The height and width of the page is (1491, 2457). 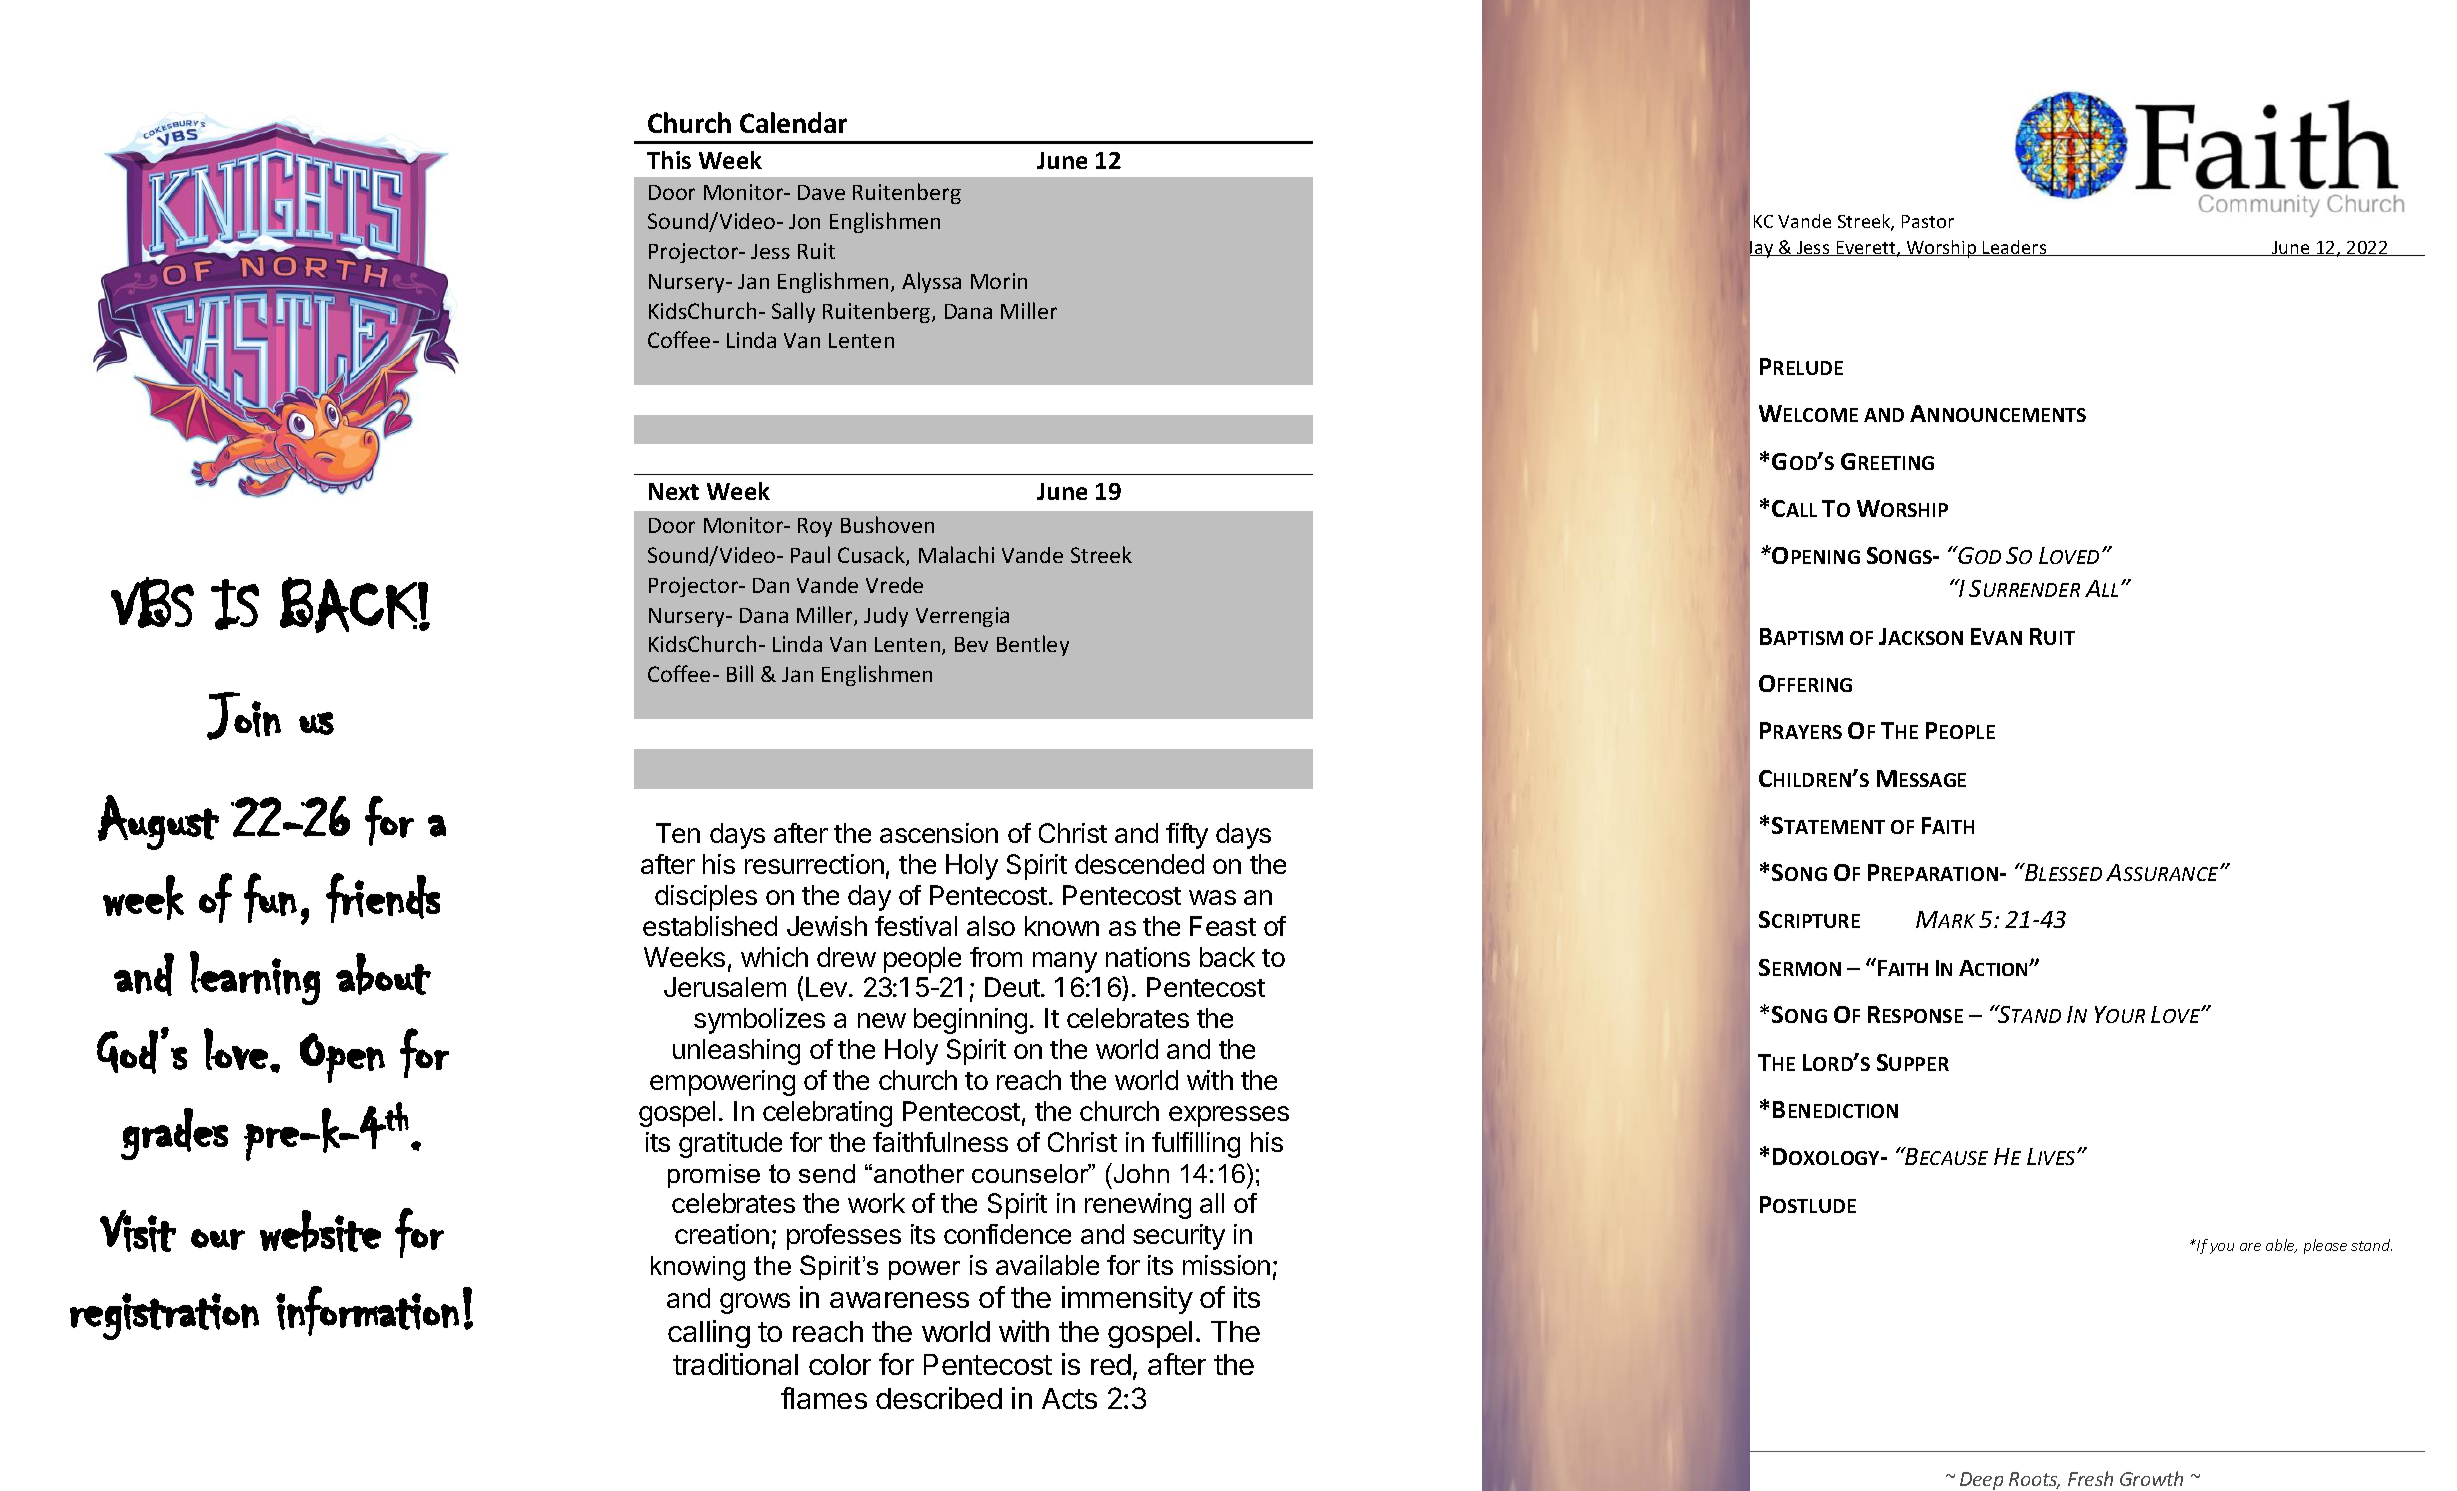 I want to click on was, so click(x=1212, y=897).
